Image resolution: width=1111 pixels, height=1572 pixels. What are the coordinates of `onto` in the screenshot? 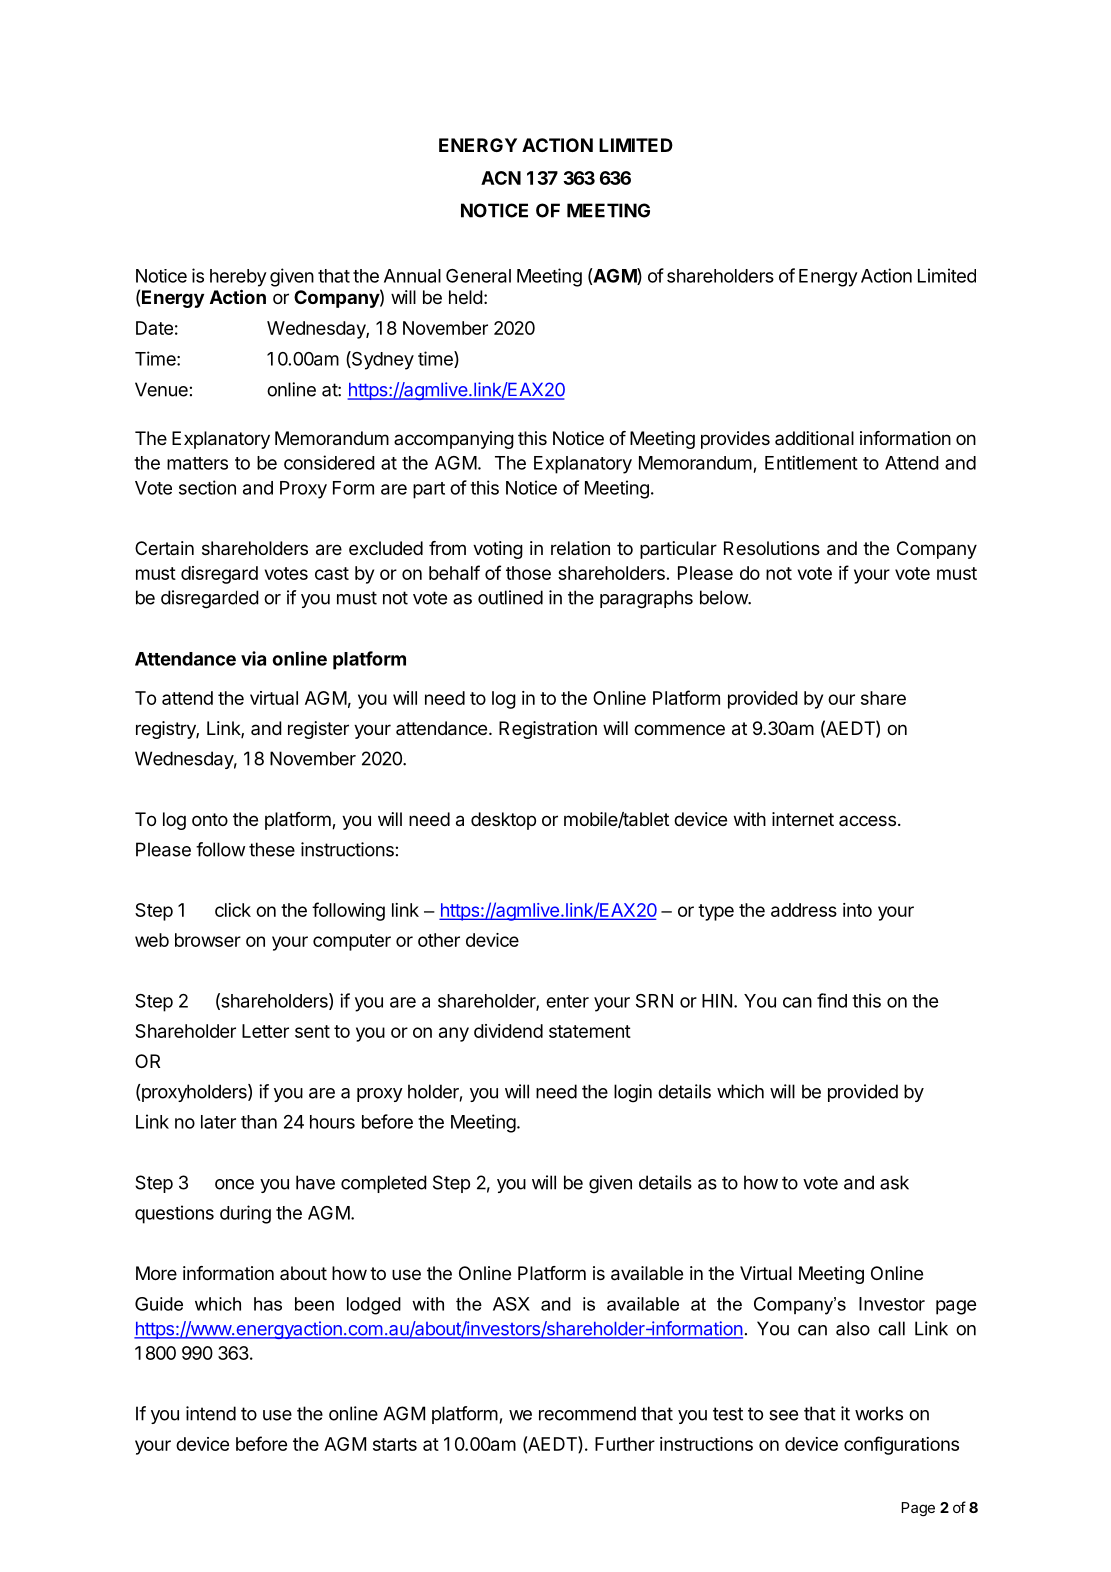 It's located at (210, 819).
